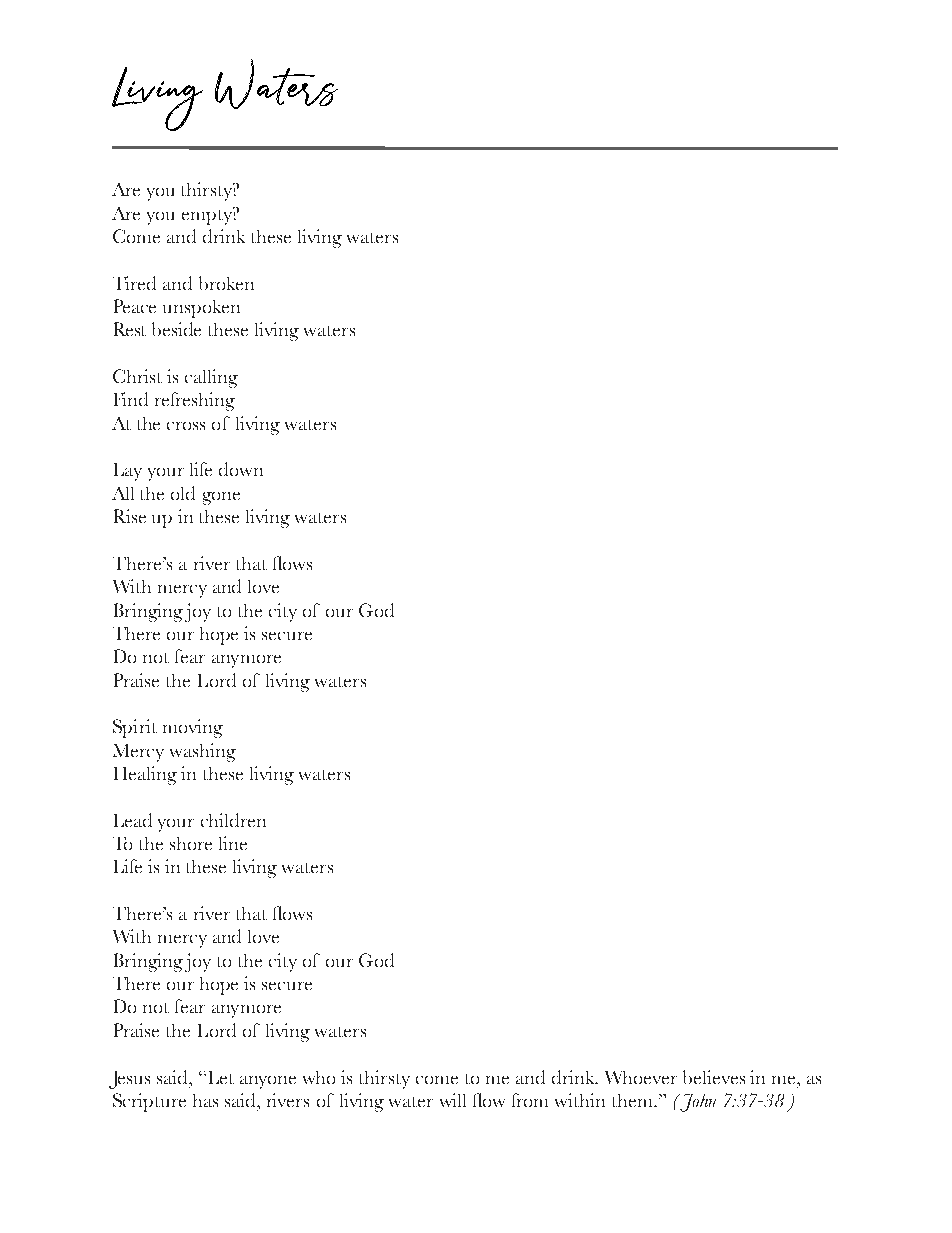 The height and width of the page is (1233, 952). Describe the element at coordinates (201, 309) in the page. I see `unspoken` at that location.
